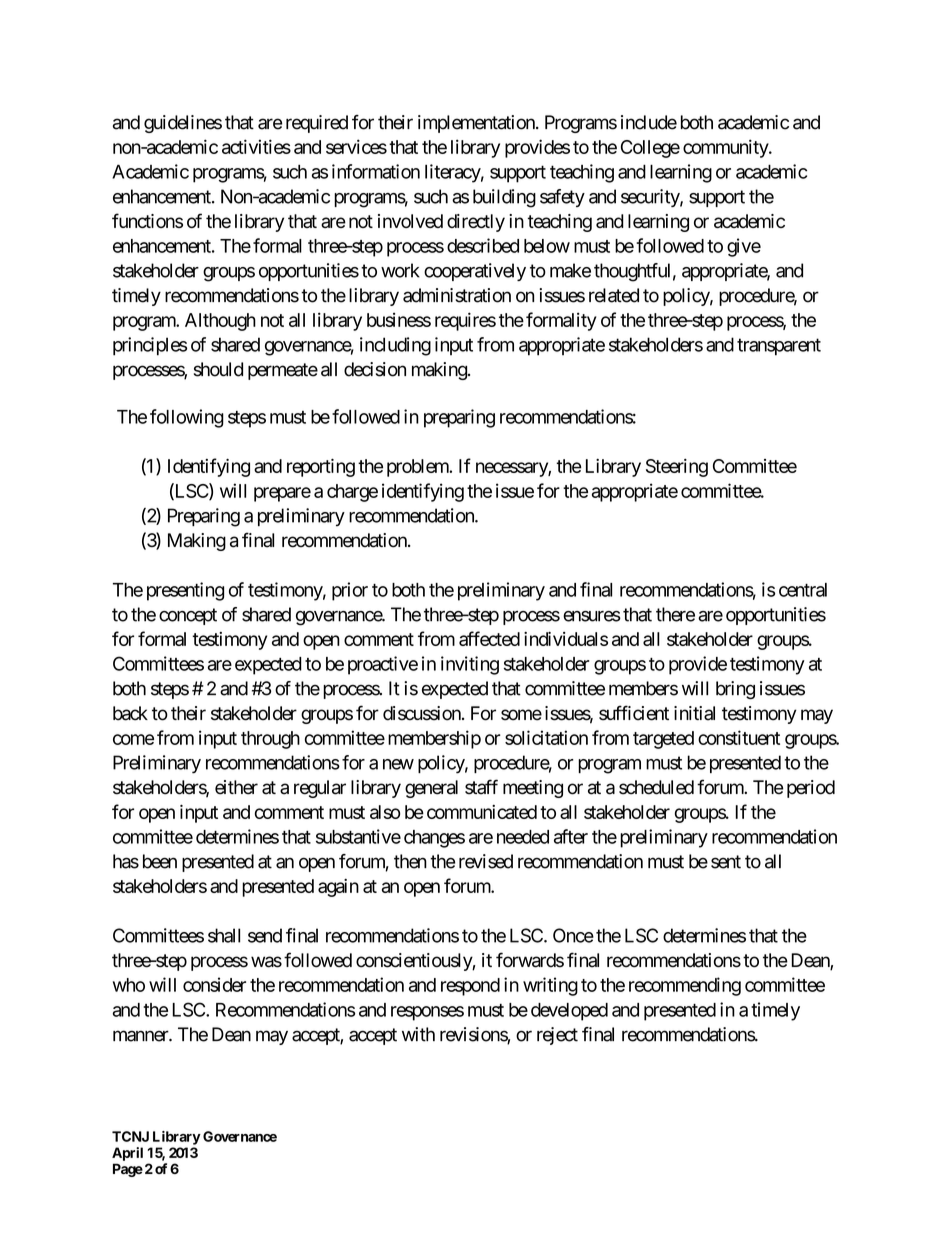  What do you see at coordinates (127, 1154) in the screenshot?
I see `April` at bounding box center [127, 1154].
